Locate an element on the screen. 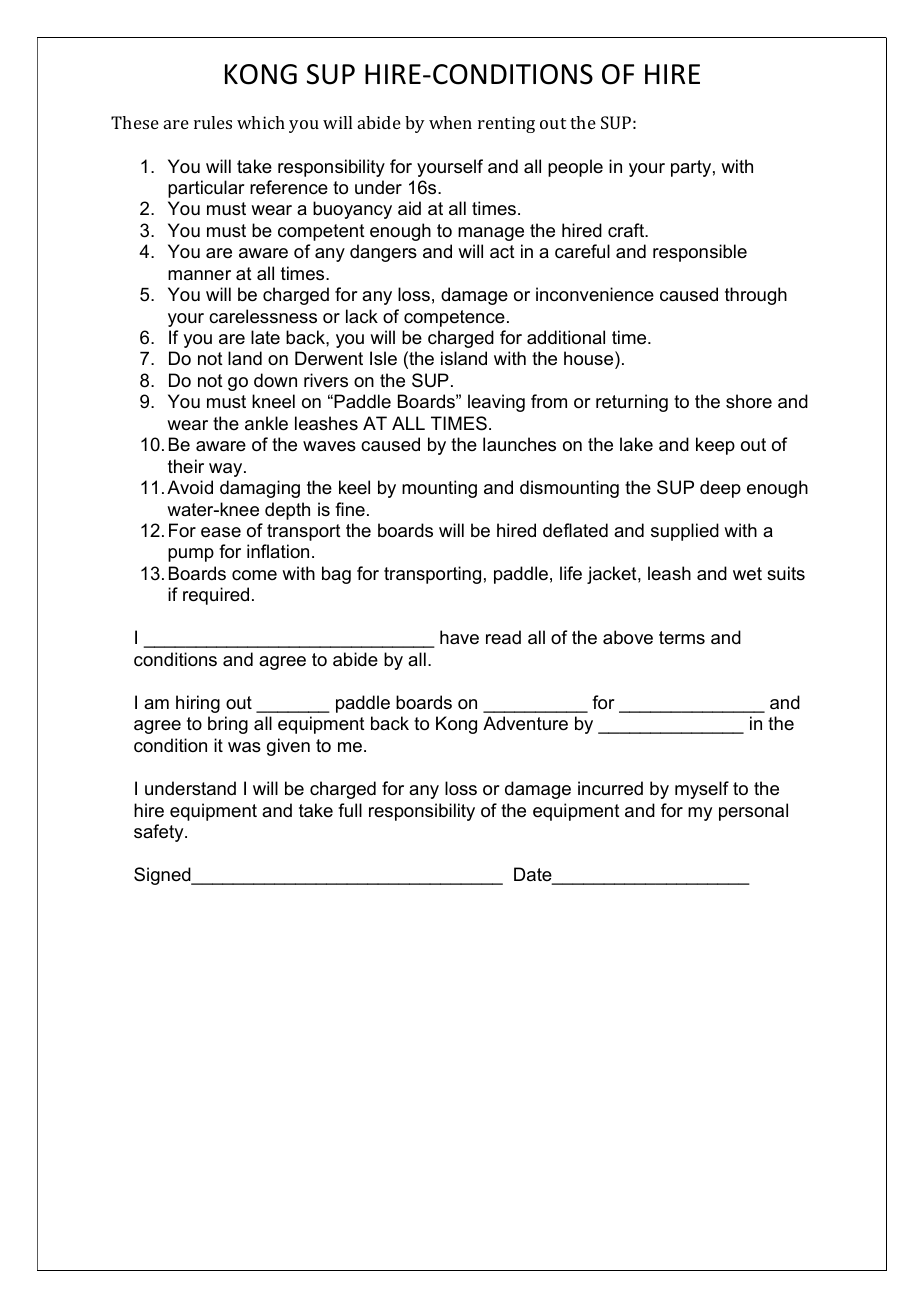 This screenshot has width=924, height=1308. myself is located at coordinates (702, 790).
